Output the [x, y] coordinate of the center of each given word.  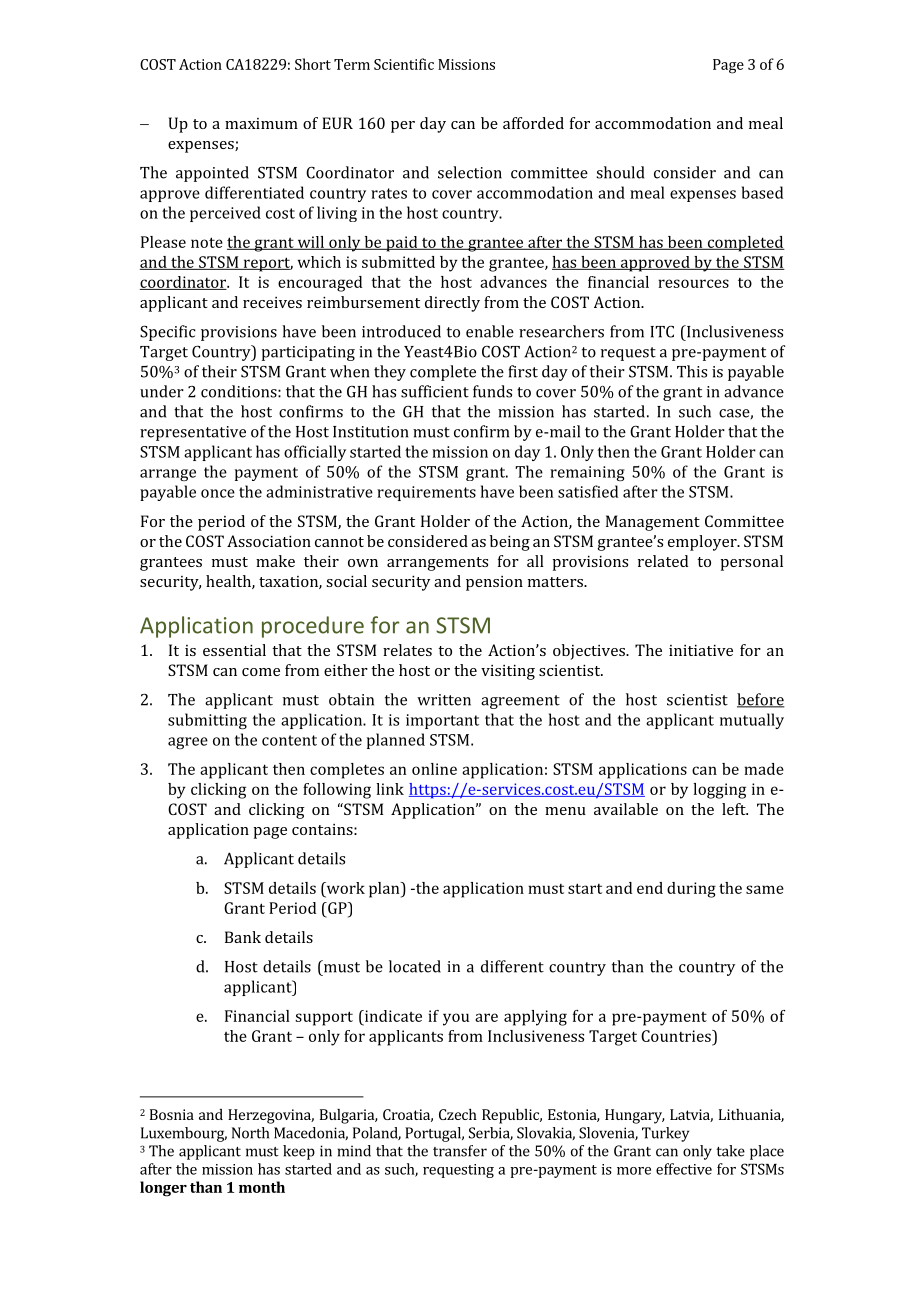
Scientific [404, 64]
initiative [701, 650]
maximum [261, 123]
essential [234, 650]
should [620, 172]
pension [494, 583]
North [250, 1133]
